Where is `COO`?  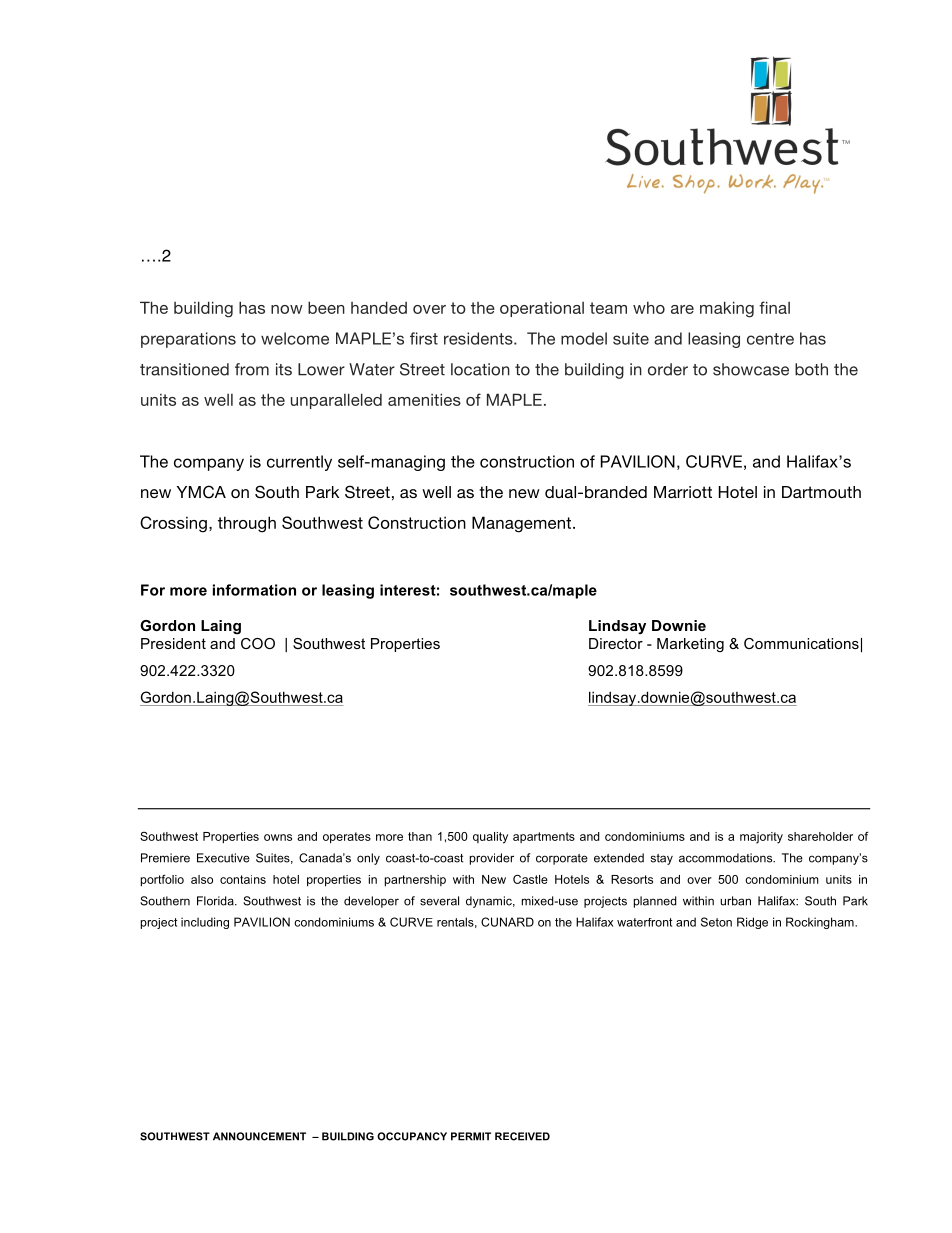 COO is located at coordinates (258, 643).
